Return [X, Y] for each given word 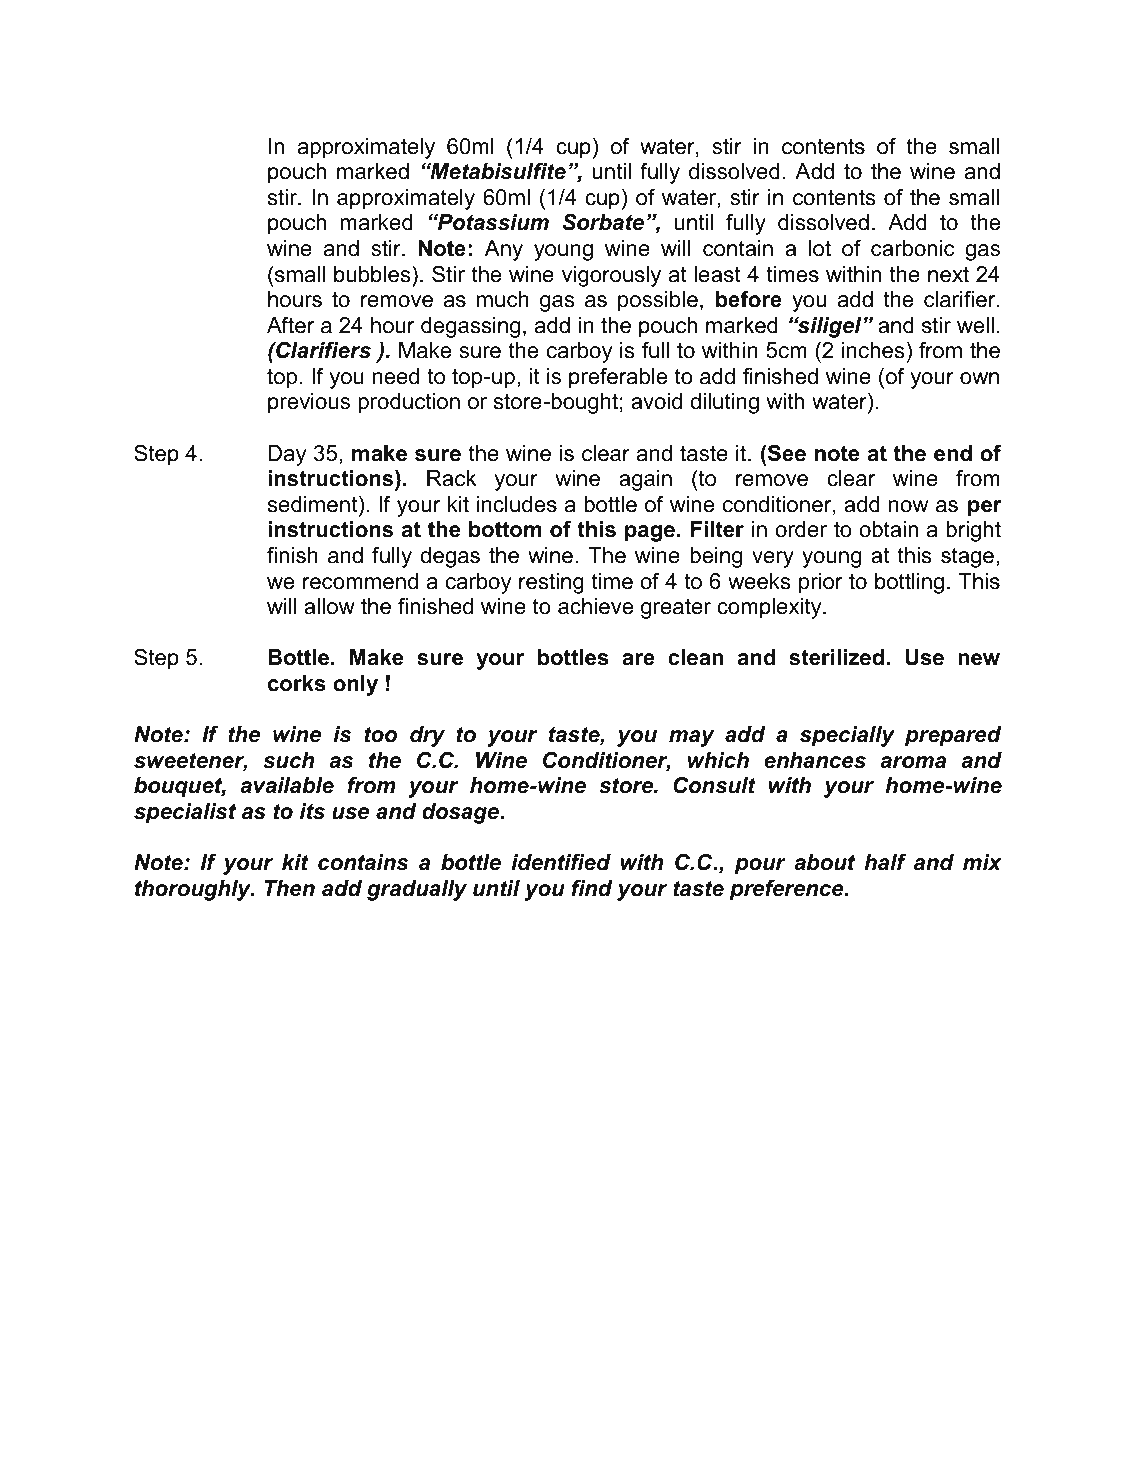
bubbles [373, 274]
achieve [595, 606]
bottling [909, 583]
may [692, 738]
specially [847, 736]
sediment [314, 504]
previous [309, 403]
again [645, 480]
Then [290, 888]
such [288, 760]
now [908, 506]
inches [873, 350]
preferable [618, 378]
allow [329, 606]
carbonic [913, 248]
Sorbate [603, 222]
